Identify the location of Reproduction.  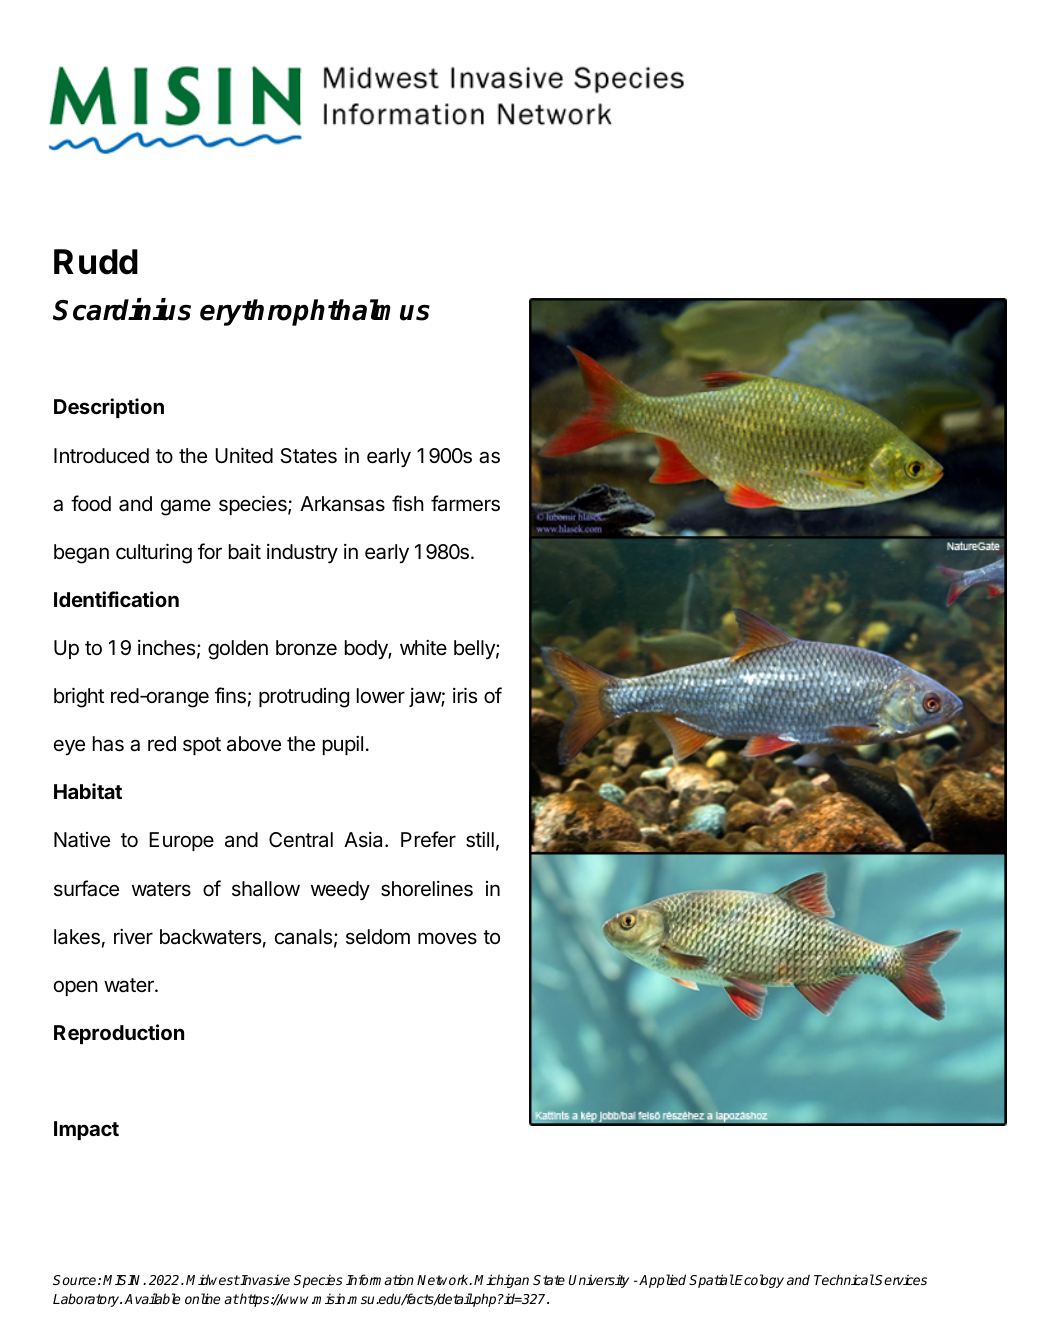
(119, 1034).
